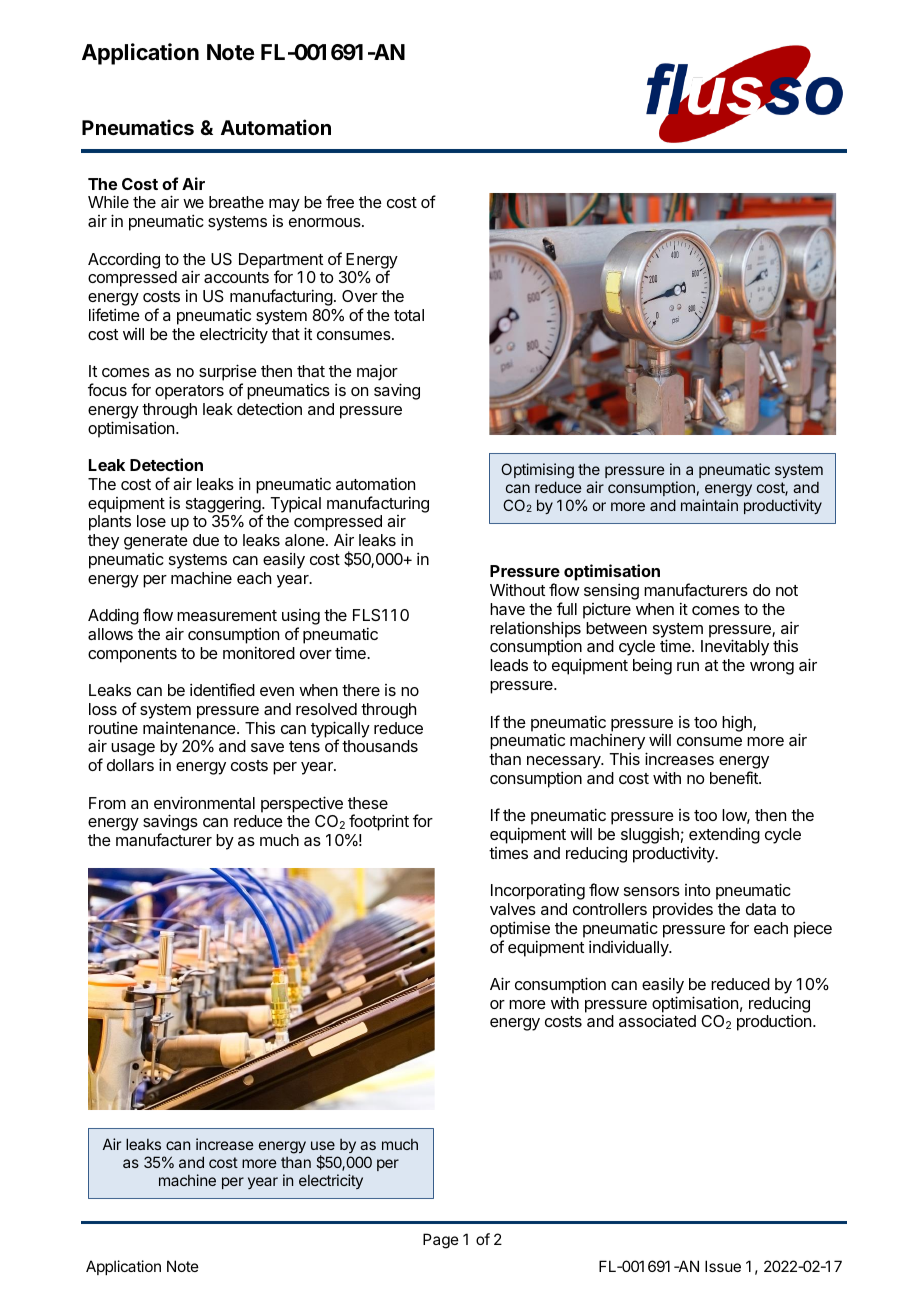  Describe the element at coordinates (236, 202) in the document. I see `breathe` at that location.
